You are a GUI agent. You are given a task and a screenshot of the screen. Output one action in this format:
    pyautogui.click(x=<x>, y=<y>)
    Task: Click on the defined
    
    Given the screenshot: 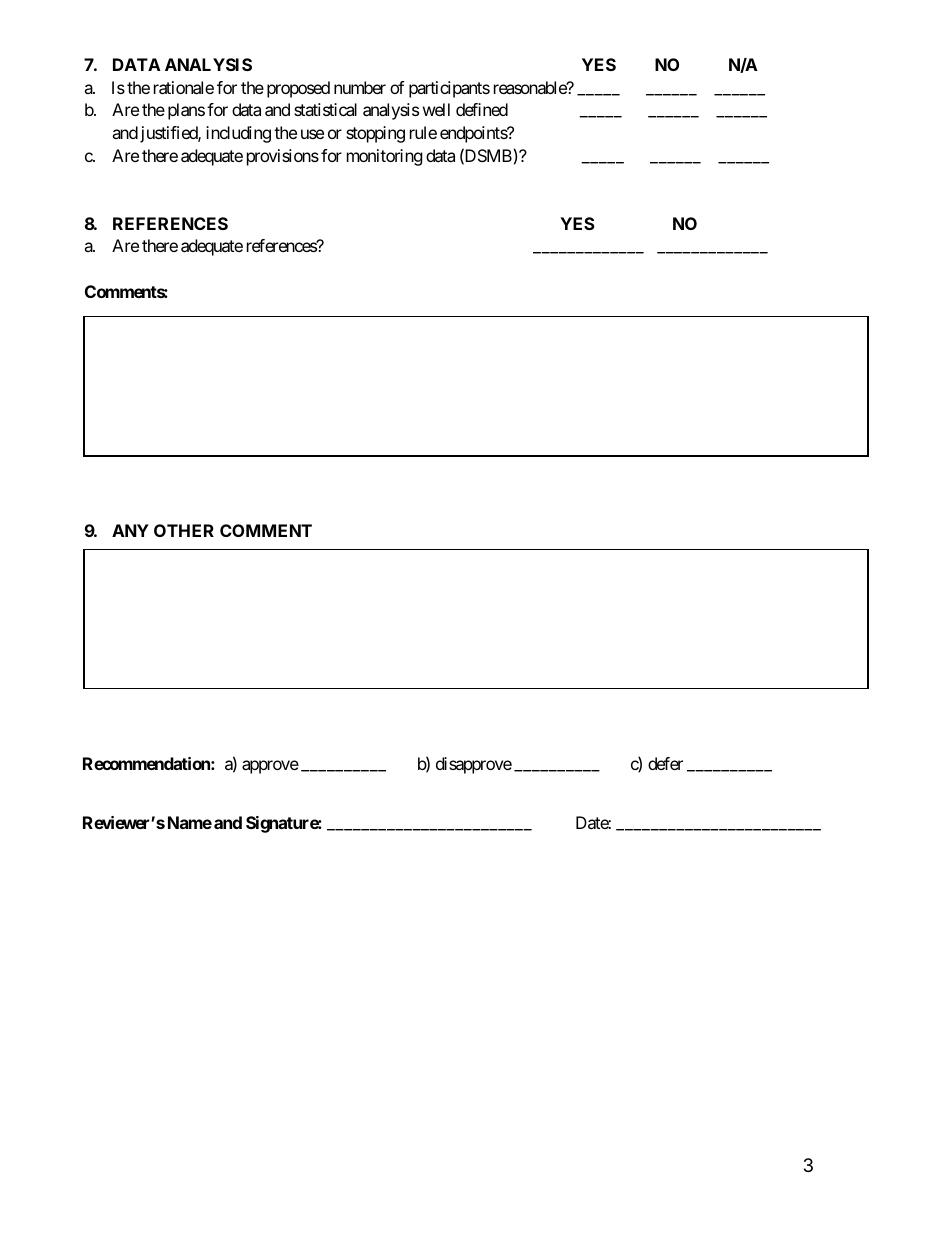 What is the action you would take?
    pyautogui.click(x=482, y=109)
